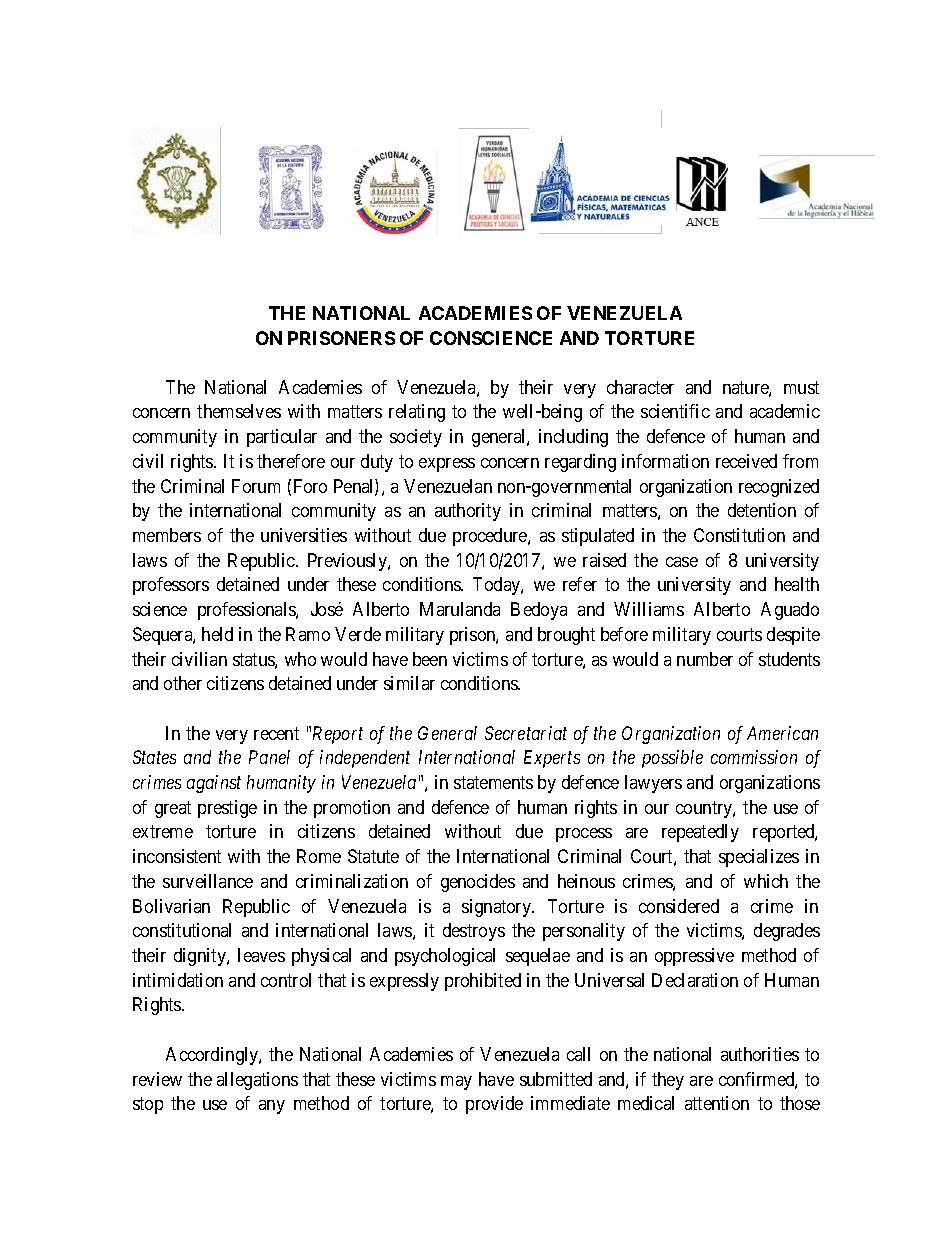 Image resolution: width=952 pixels, height=1233 pixels. Describe the element at coordinates (717, 1103) in the screenshot. I see `attention` at that location.
